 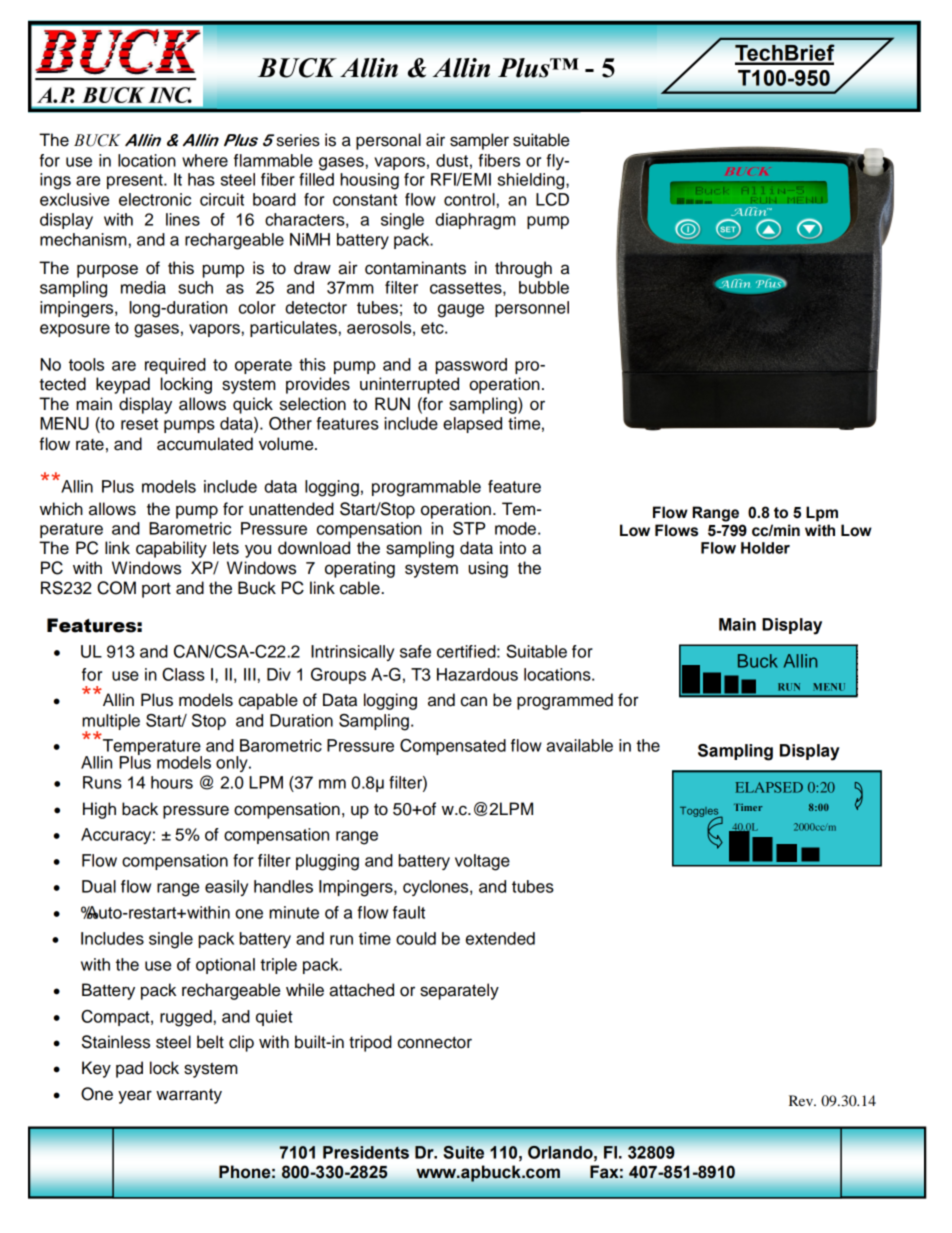 What do you see at coordinates (136, 181) in the screenshot?
I see `present` at bounding box center [136, 181].
